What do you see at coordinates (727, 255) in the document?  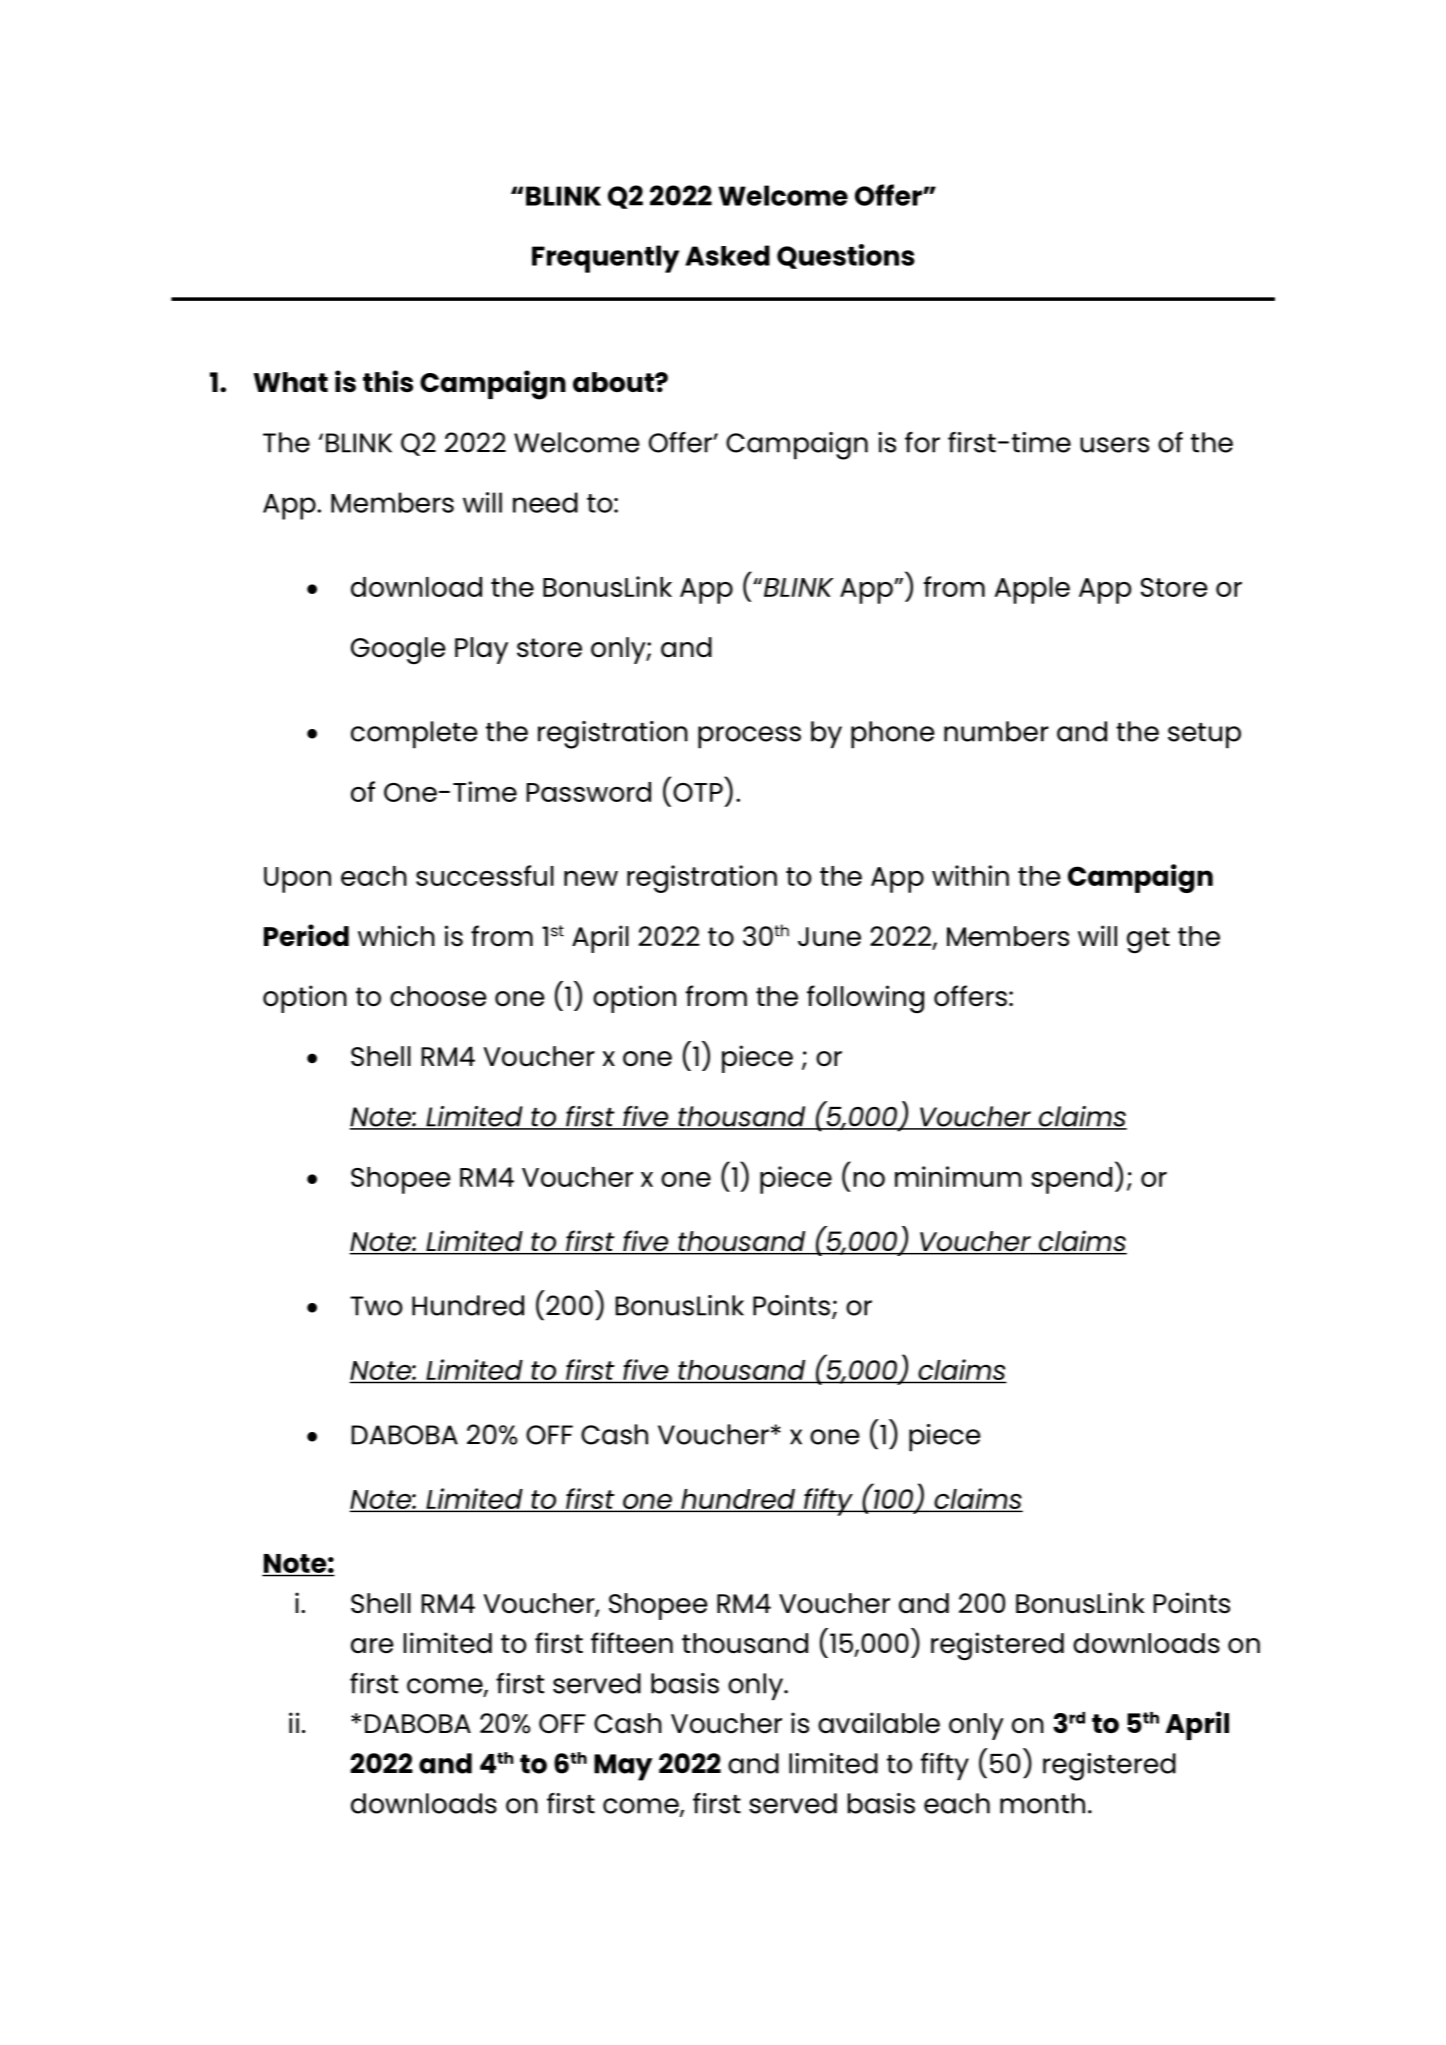 I see `Asked` at bounding box center [727, 255].
